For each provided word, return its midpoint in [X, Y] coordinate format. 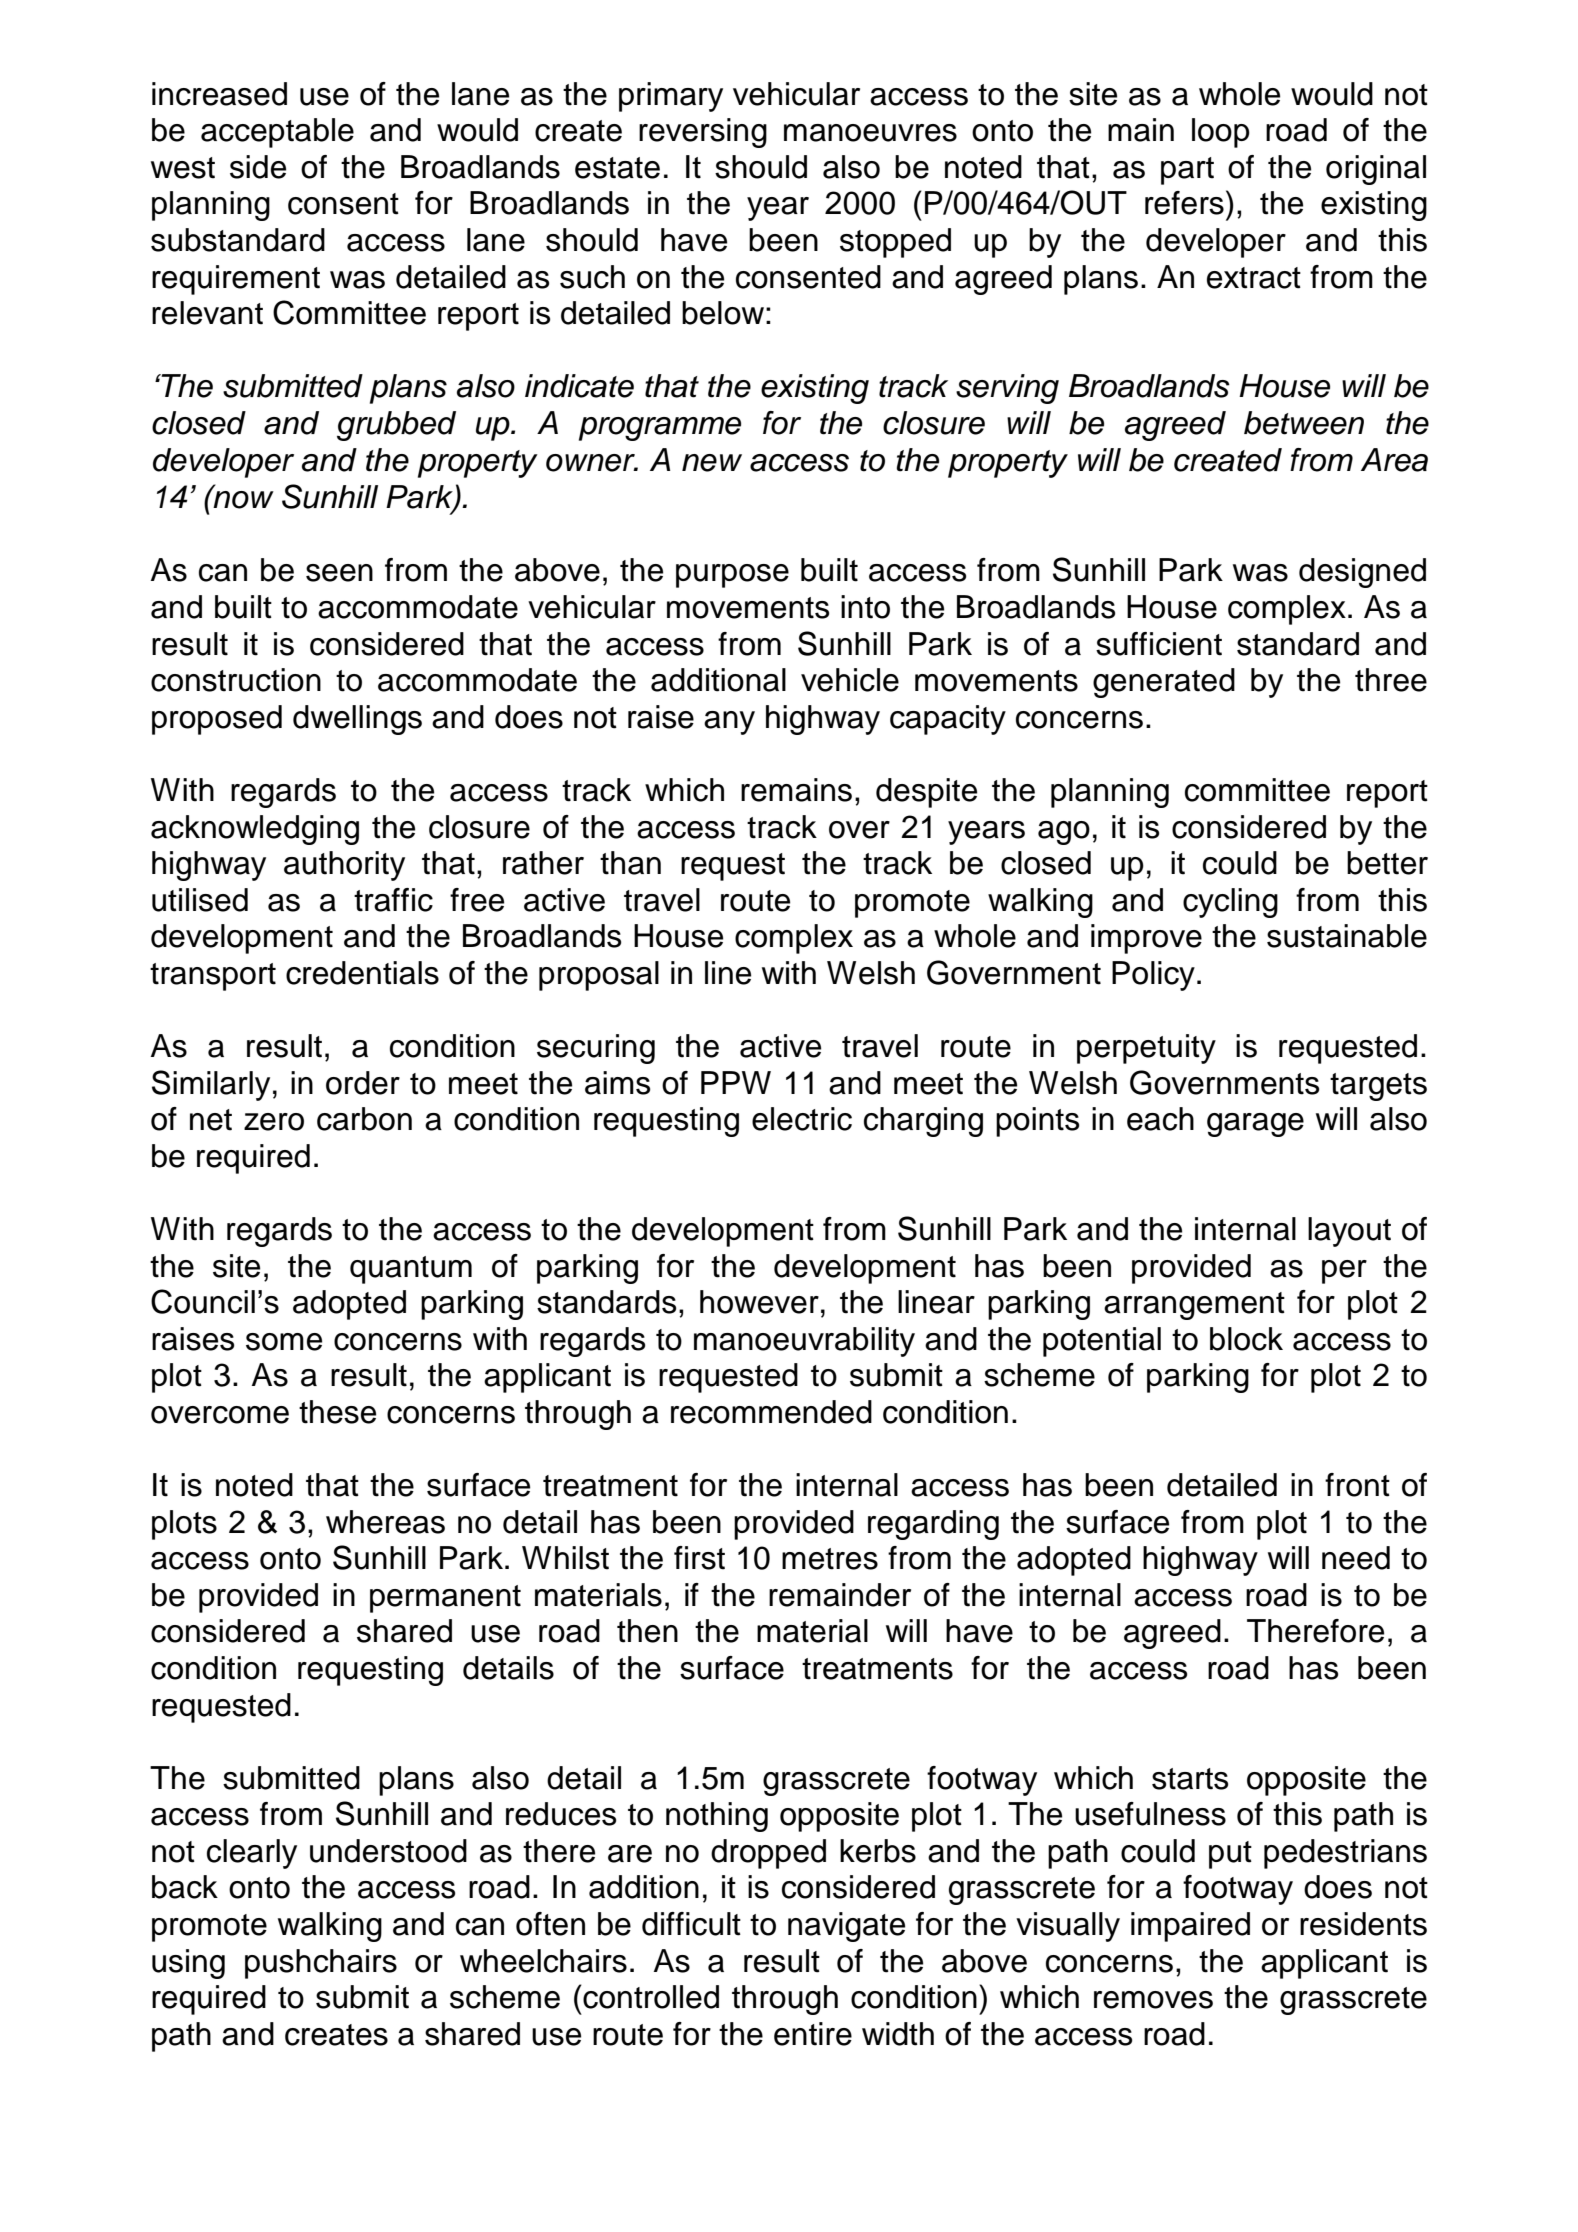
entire [813, 2034]
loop [1221, 133]
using [188, 1964]
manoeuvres [870, 133]
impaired [1190, 1927]
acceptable [277, 133]
